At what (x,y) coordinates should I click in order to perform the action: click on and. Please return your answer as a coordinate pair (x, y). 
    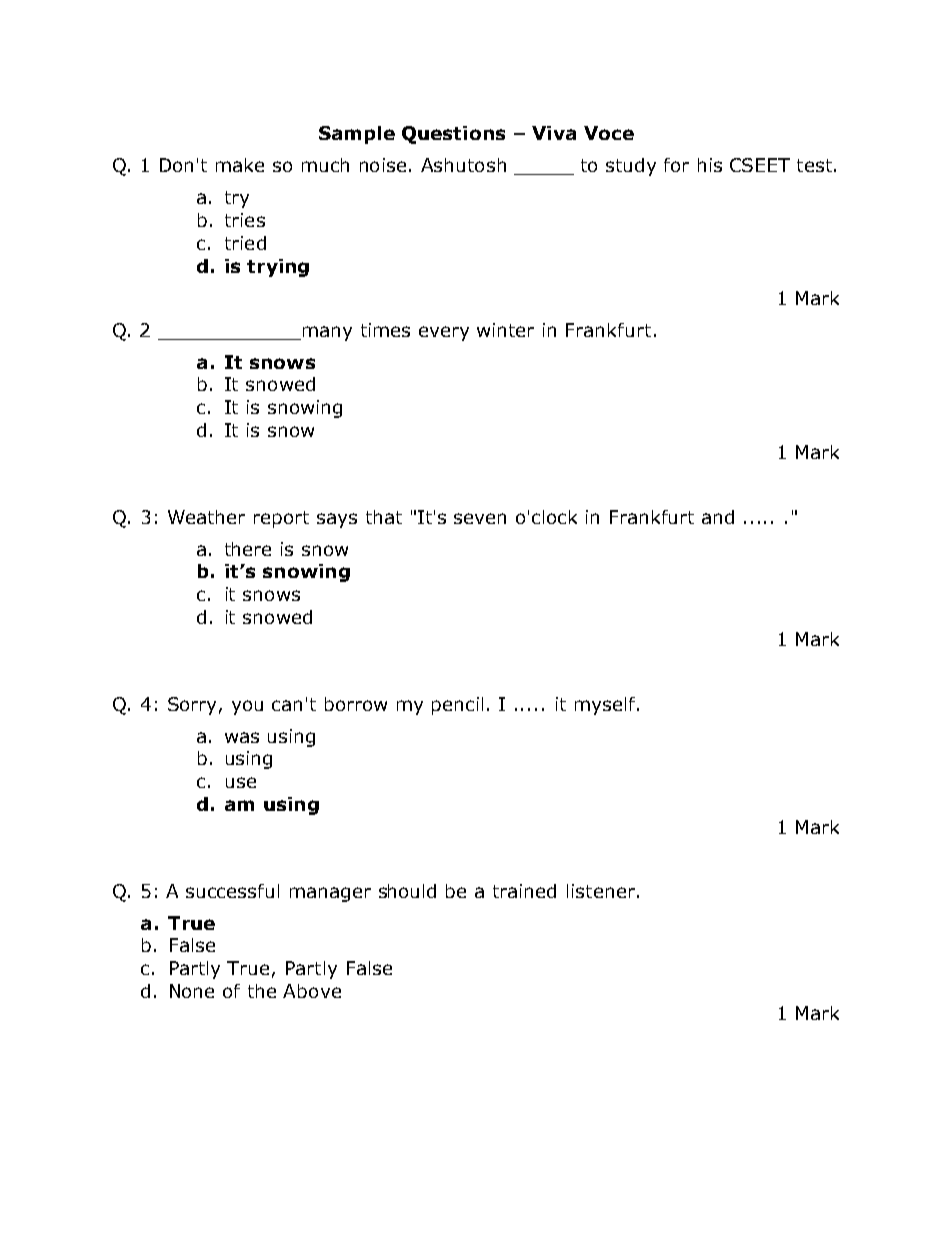
    Looking at the image, I should click on (718, 517).
